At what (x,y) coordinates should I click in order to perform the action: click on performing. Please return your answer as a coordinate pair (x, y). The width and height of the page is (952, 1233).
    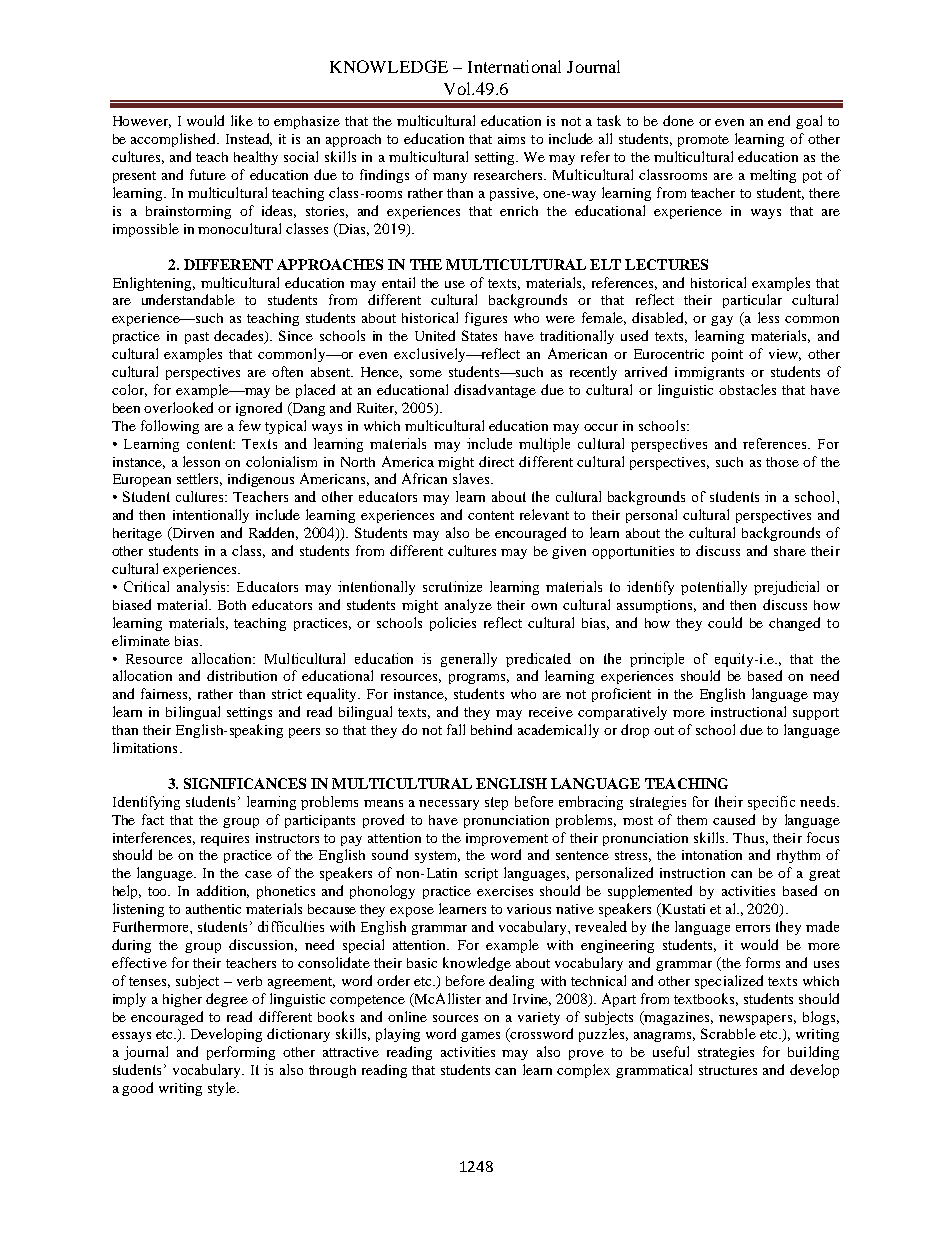
    Looking at the image, I should click on (241, 1053).
